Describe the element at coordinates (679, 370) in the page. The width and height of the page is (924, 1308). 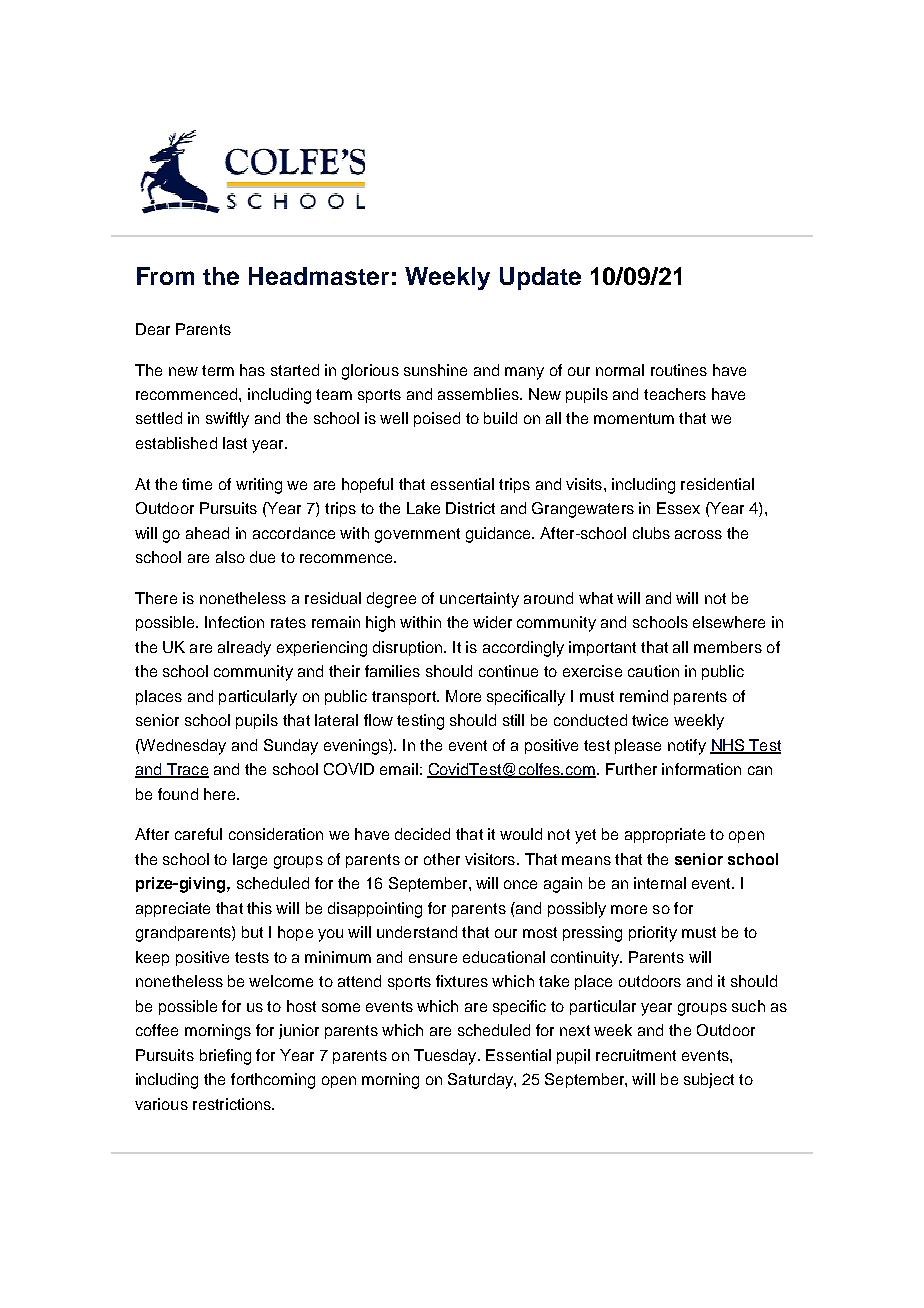
I see `routines` at that location.
